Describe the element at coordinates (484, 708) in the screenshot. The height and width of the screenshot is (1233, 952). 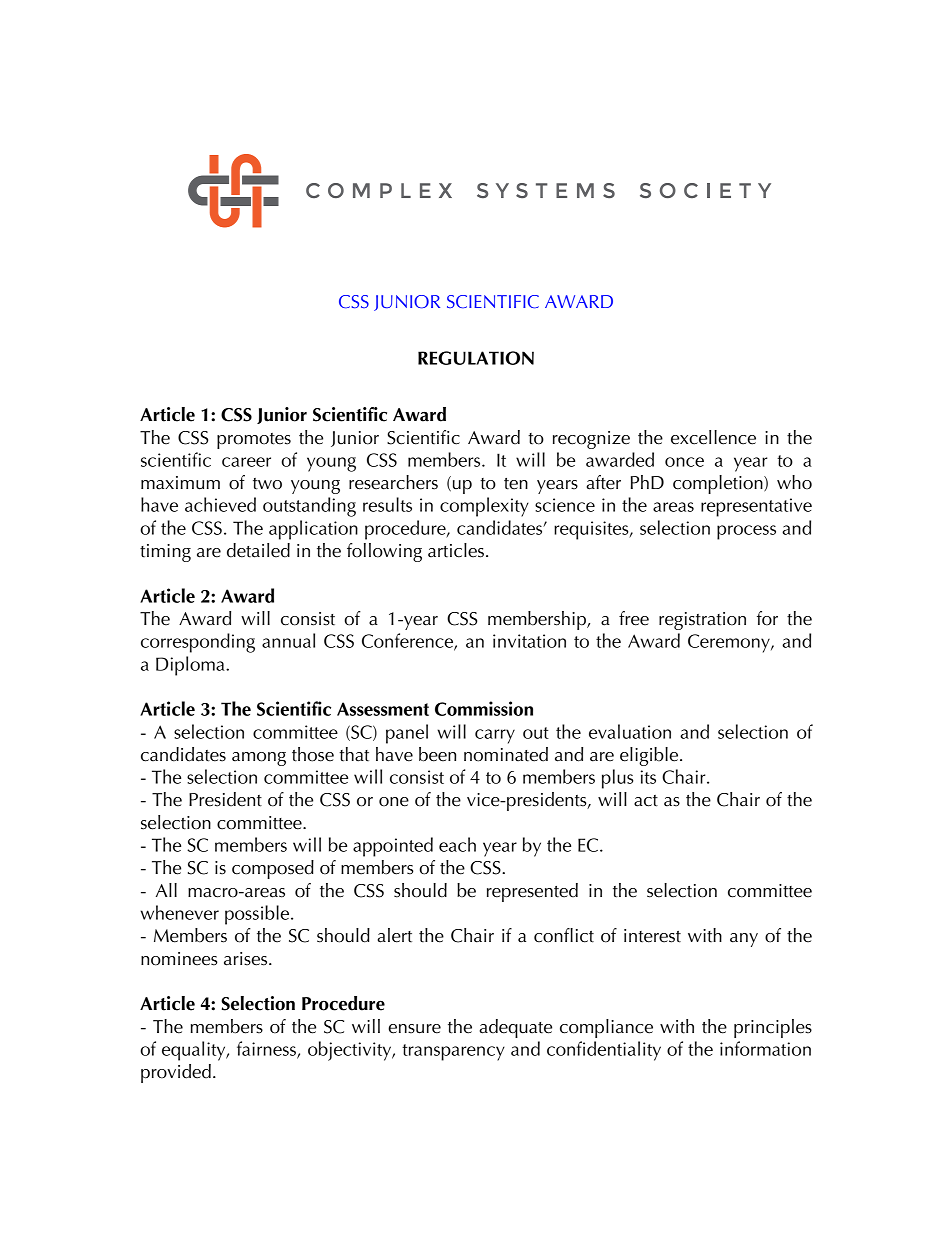
I see `Commission` at that location.
